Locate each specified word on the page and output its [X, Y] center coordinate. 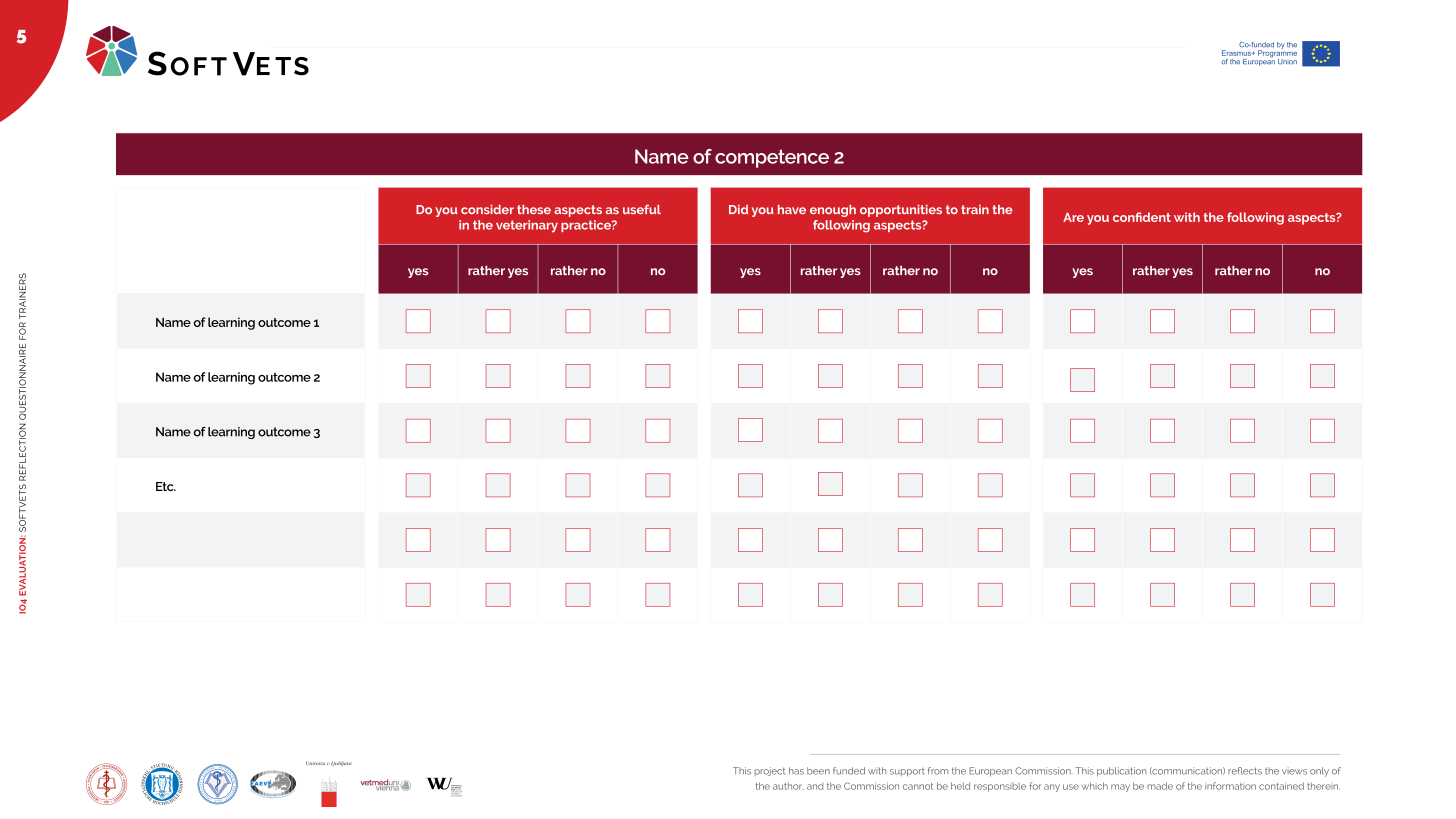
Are [1073, 217]
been [818, 771]
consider [487, 209]
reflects [1245, 771]
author [788, 786]
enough [833, 211]
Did [738, 209]
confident [1142, 217]
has [796, 771]
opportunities [901, 211]
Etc [166, 486]
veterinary [527, 226]
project [770, 771]
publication [1121, 772]
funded [849, 771]
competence [772, 159]
